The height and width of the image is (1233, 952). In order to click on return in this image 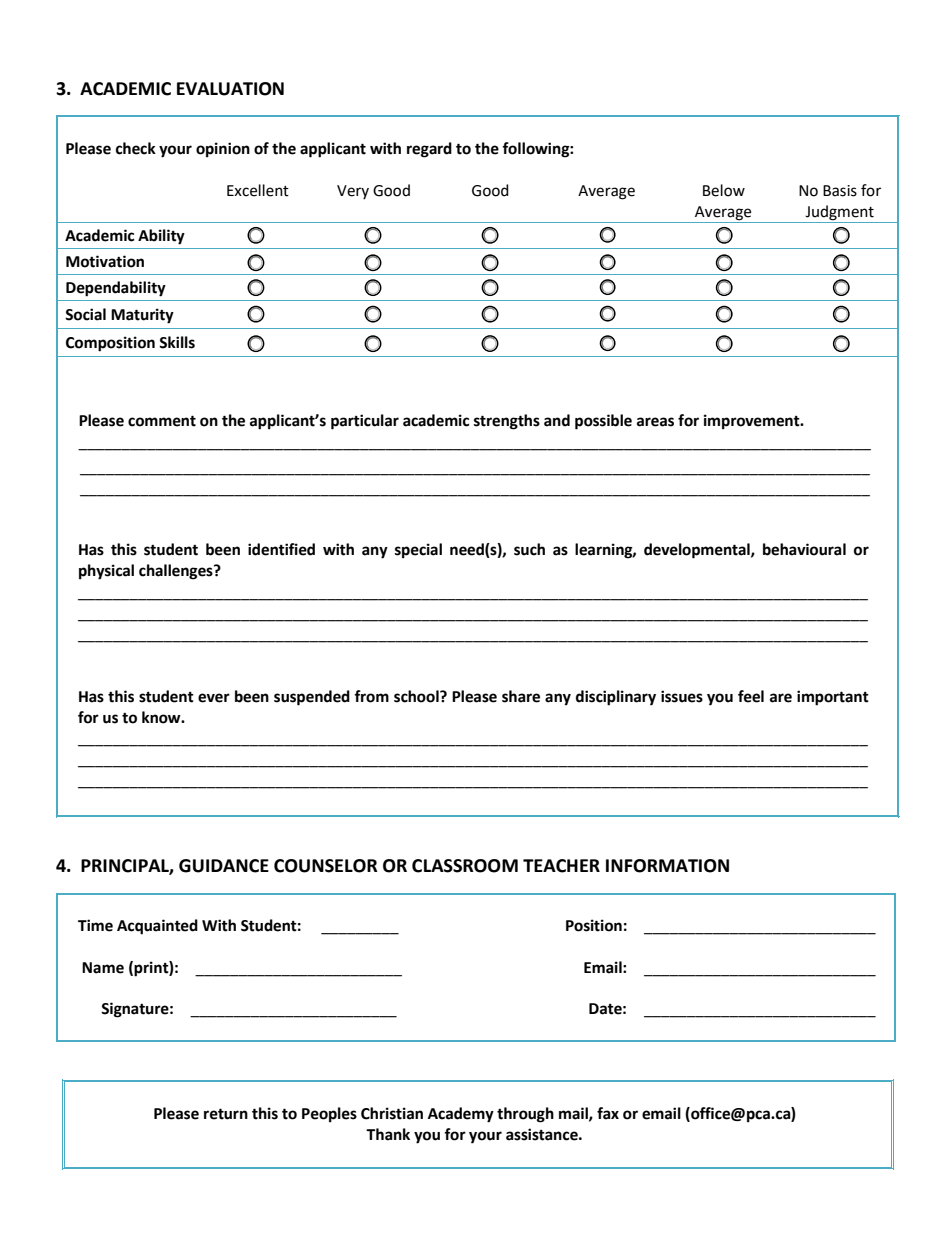, I will do `click(226, 1114)`.
